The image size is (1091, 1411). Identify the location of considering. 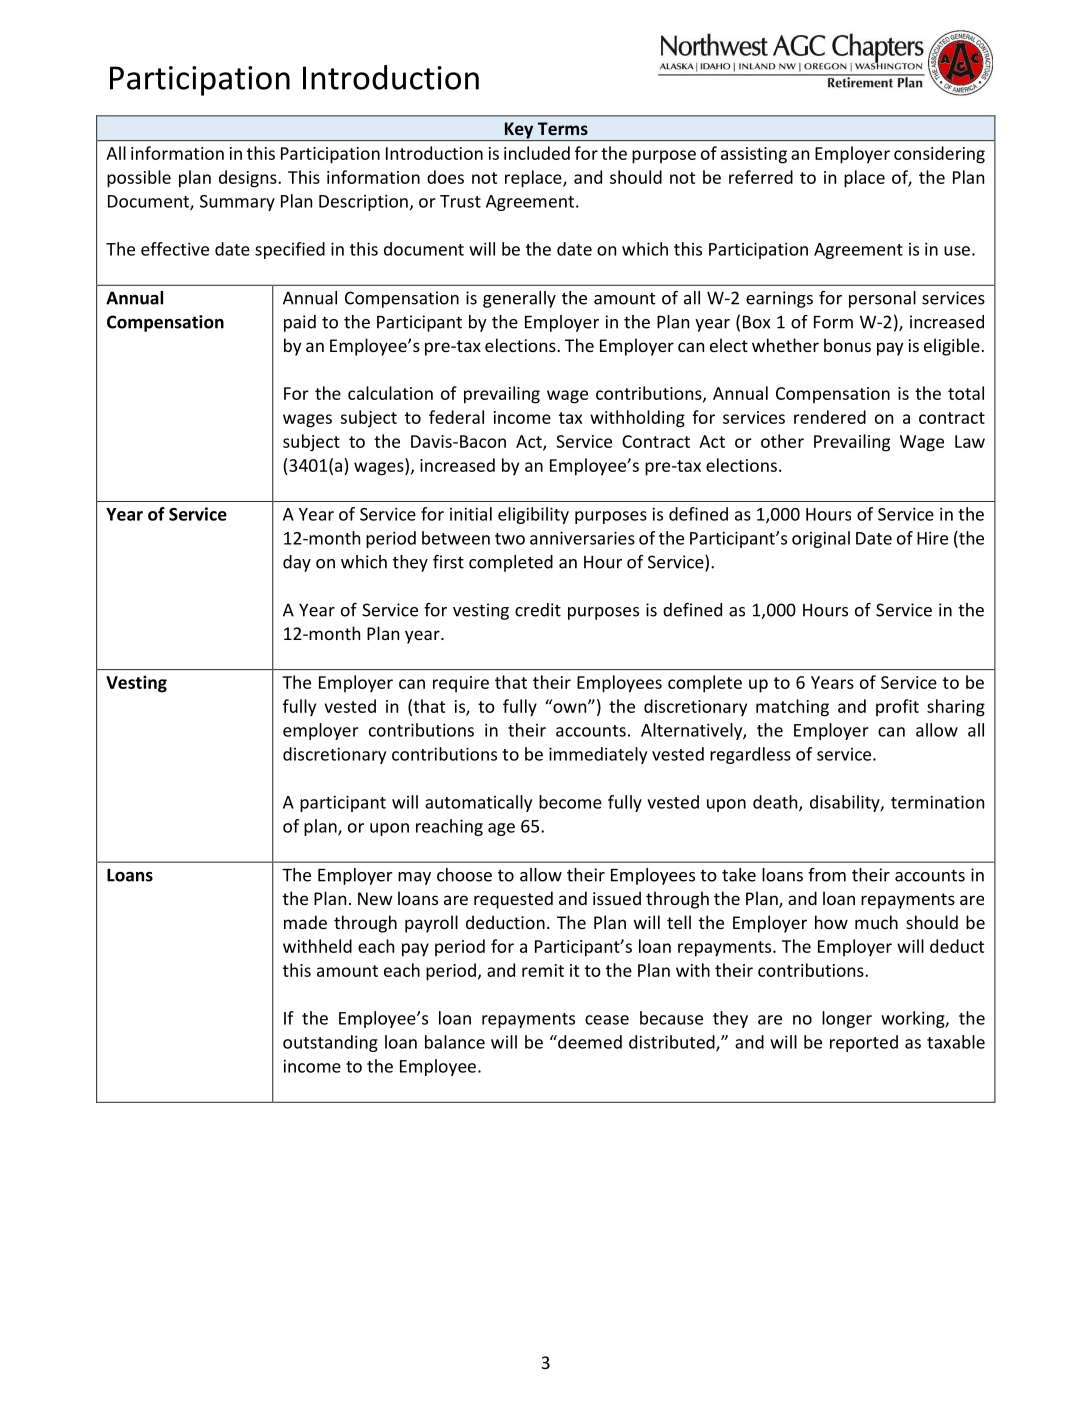
(939, 155).
